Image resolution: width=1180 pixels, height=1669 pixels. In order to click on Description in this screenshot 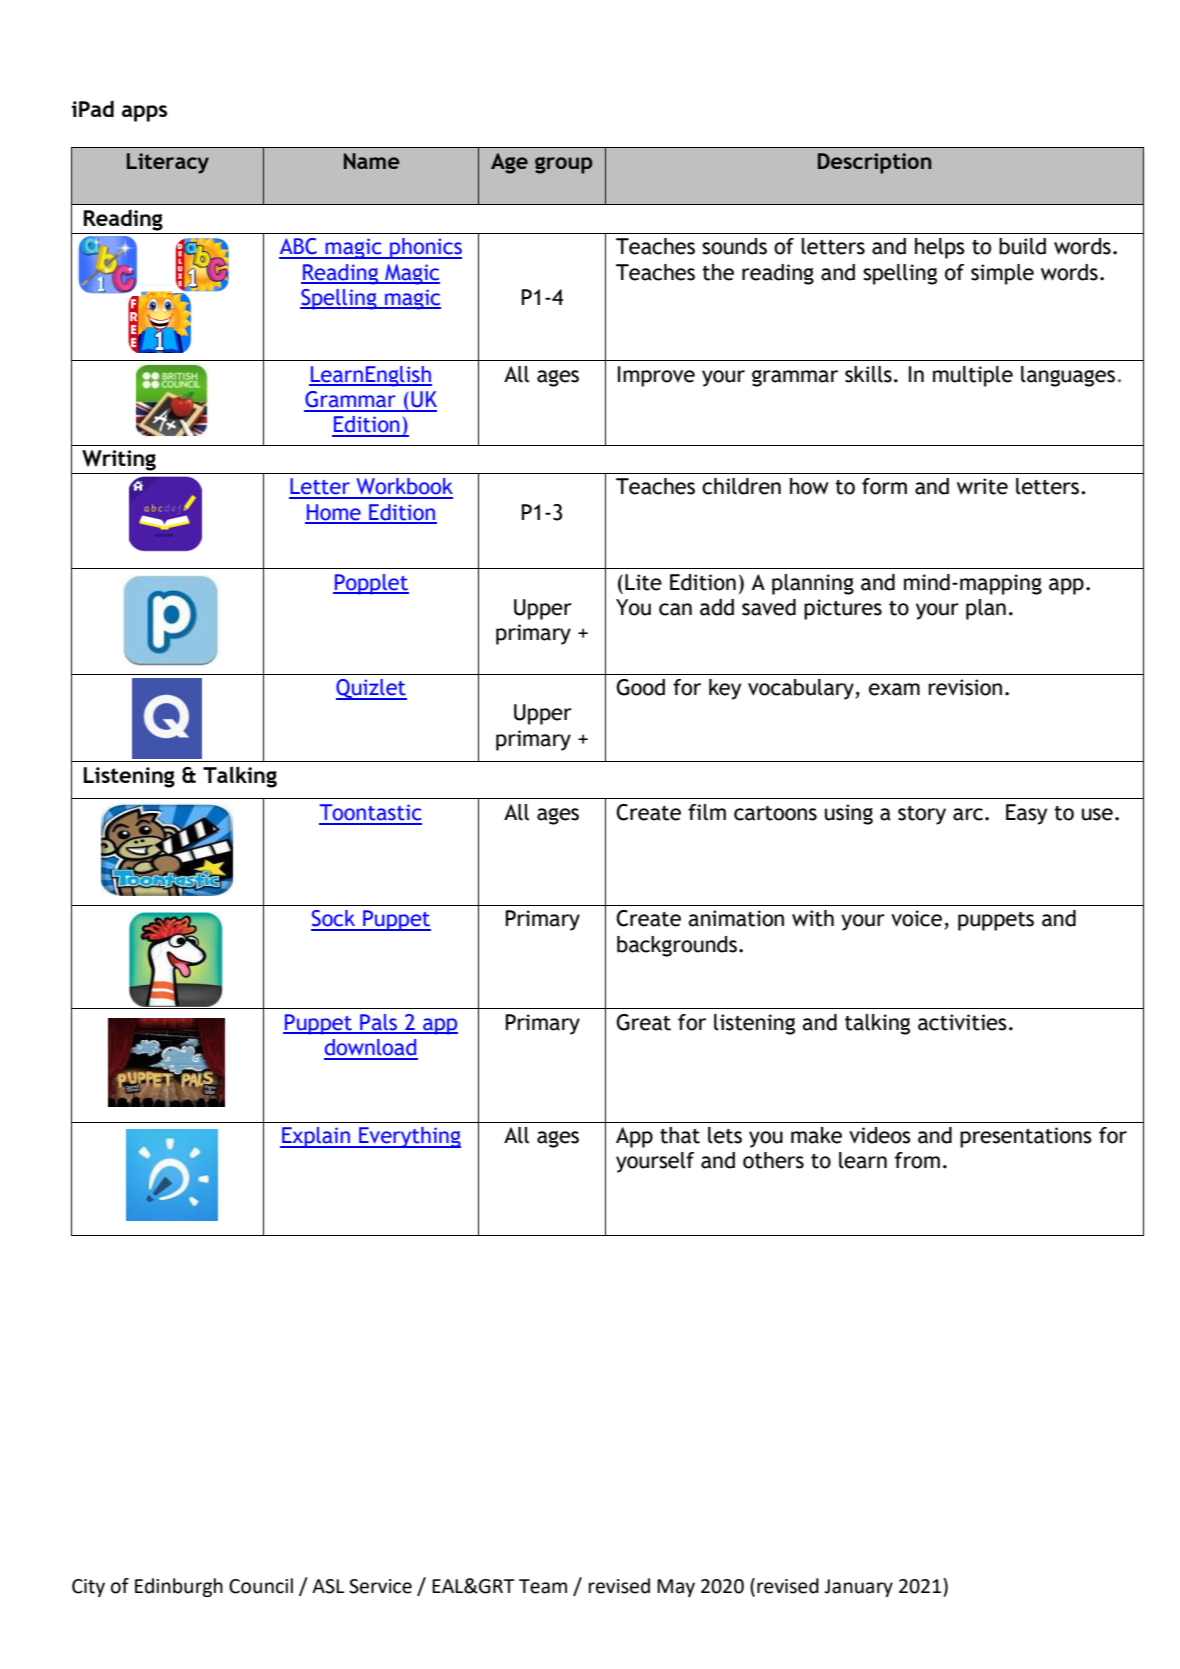, I will do `click(874, 163)`.
